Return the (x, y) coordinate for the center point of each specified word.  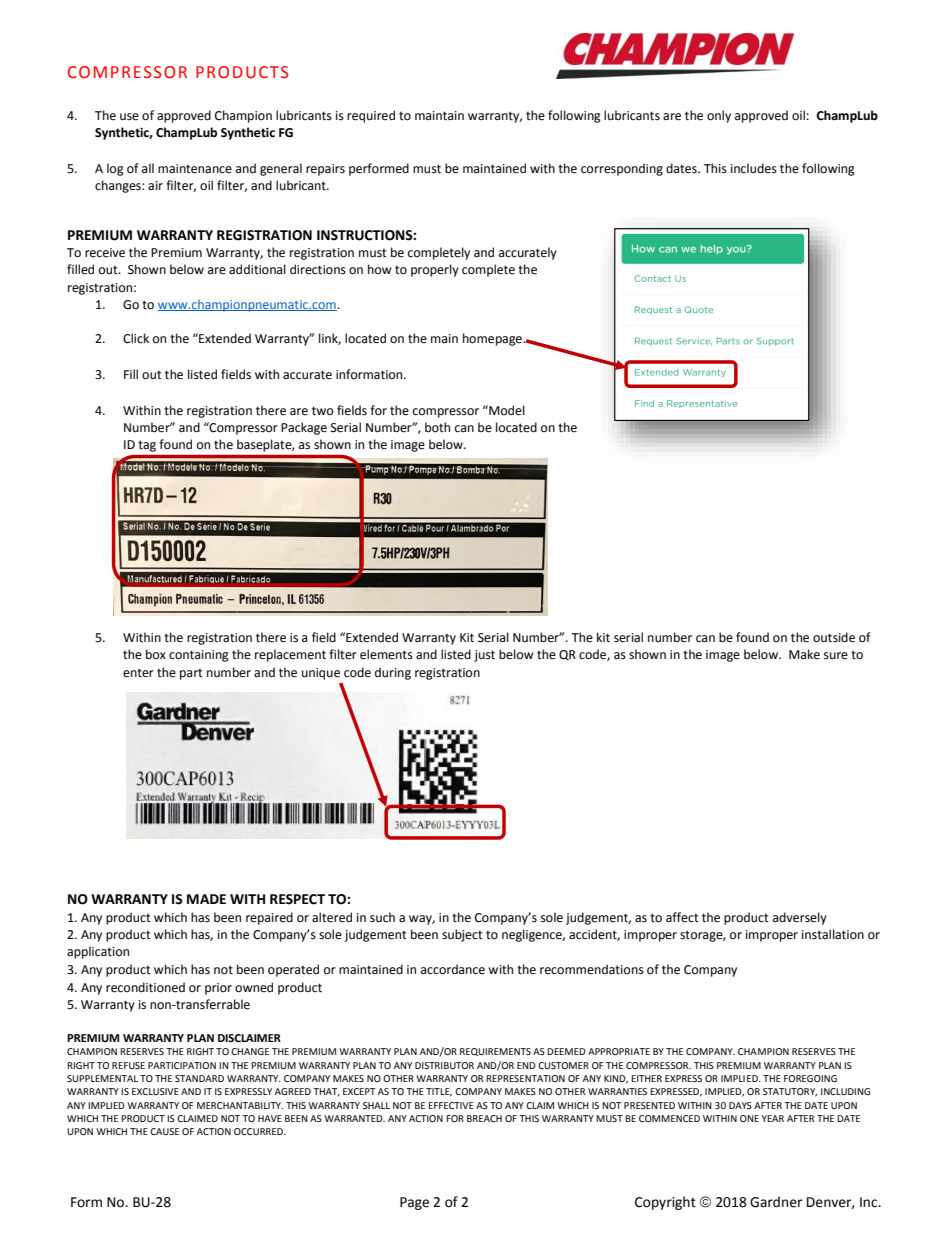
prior (218, 989)
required (371, 116)
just (484, 656)
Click (136, 338)
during (393, 673)
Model (506, 410)
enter (138, 673)
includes (754, 168)
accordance (453, 969)
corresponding (622, 169)
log (115, 169)
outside (834, 637)
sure (836, 656)
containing (199, 656)
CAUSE (164, 1131)
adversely (800, 918)
